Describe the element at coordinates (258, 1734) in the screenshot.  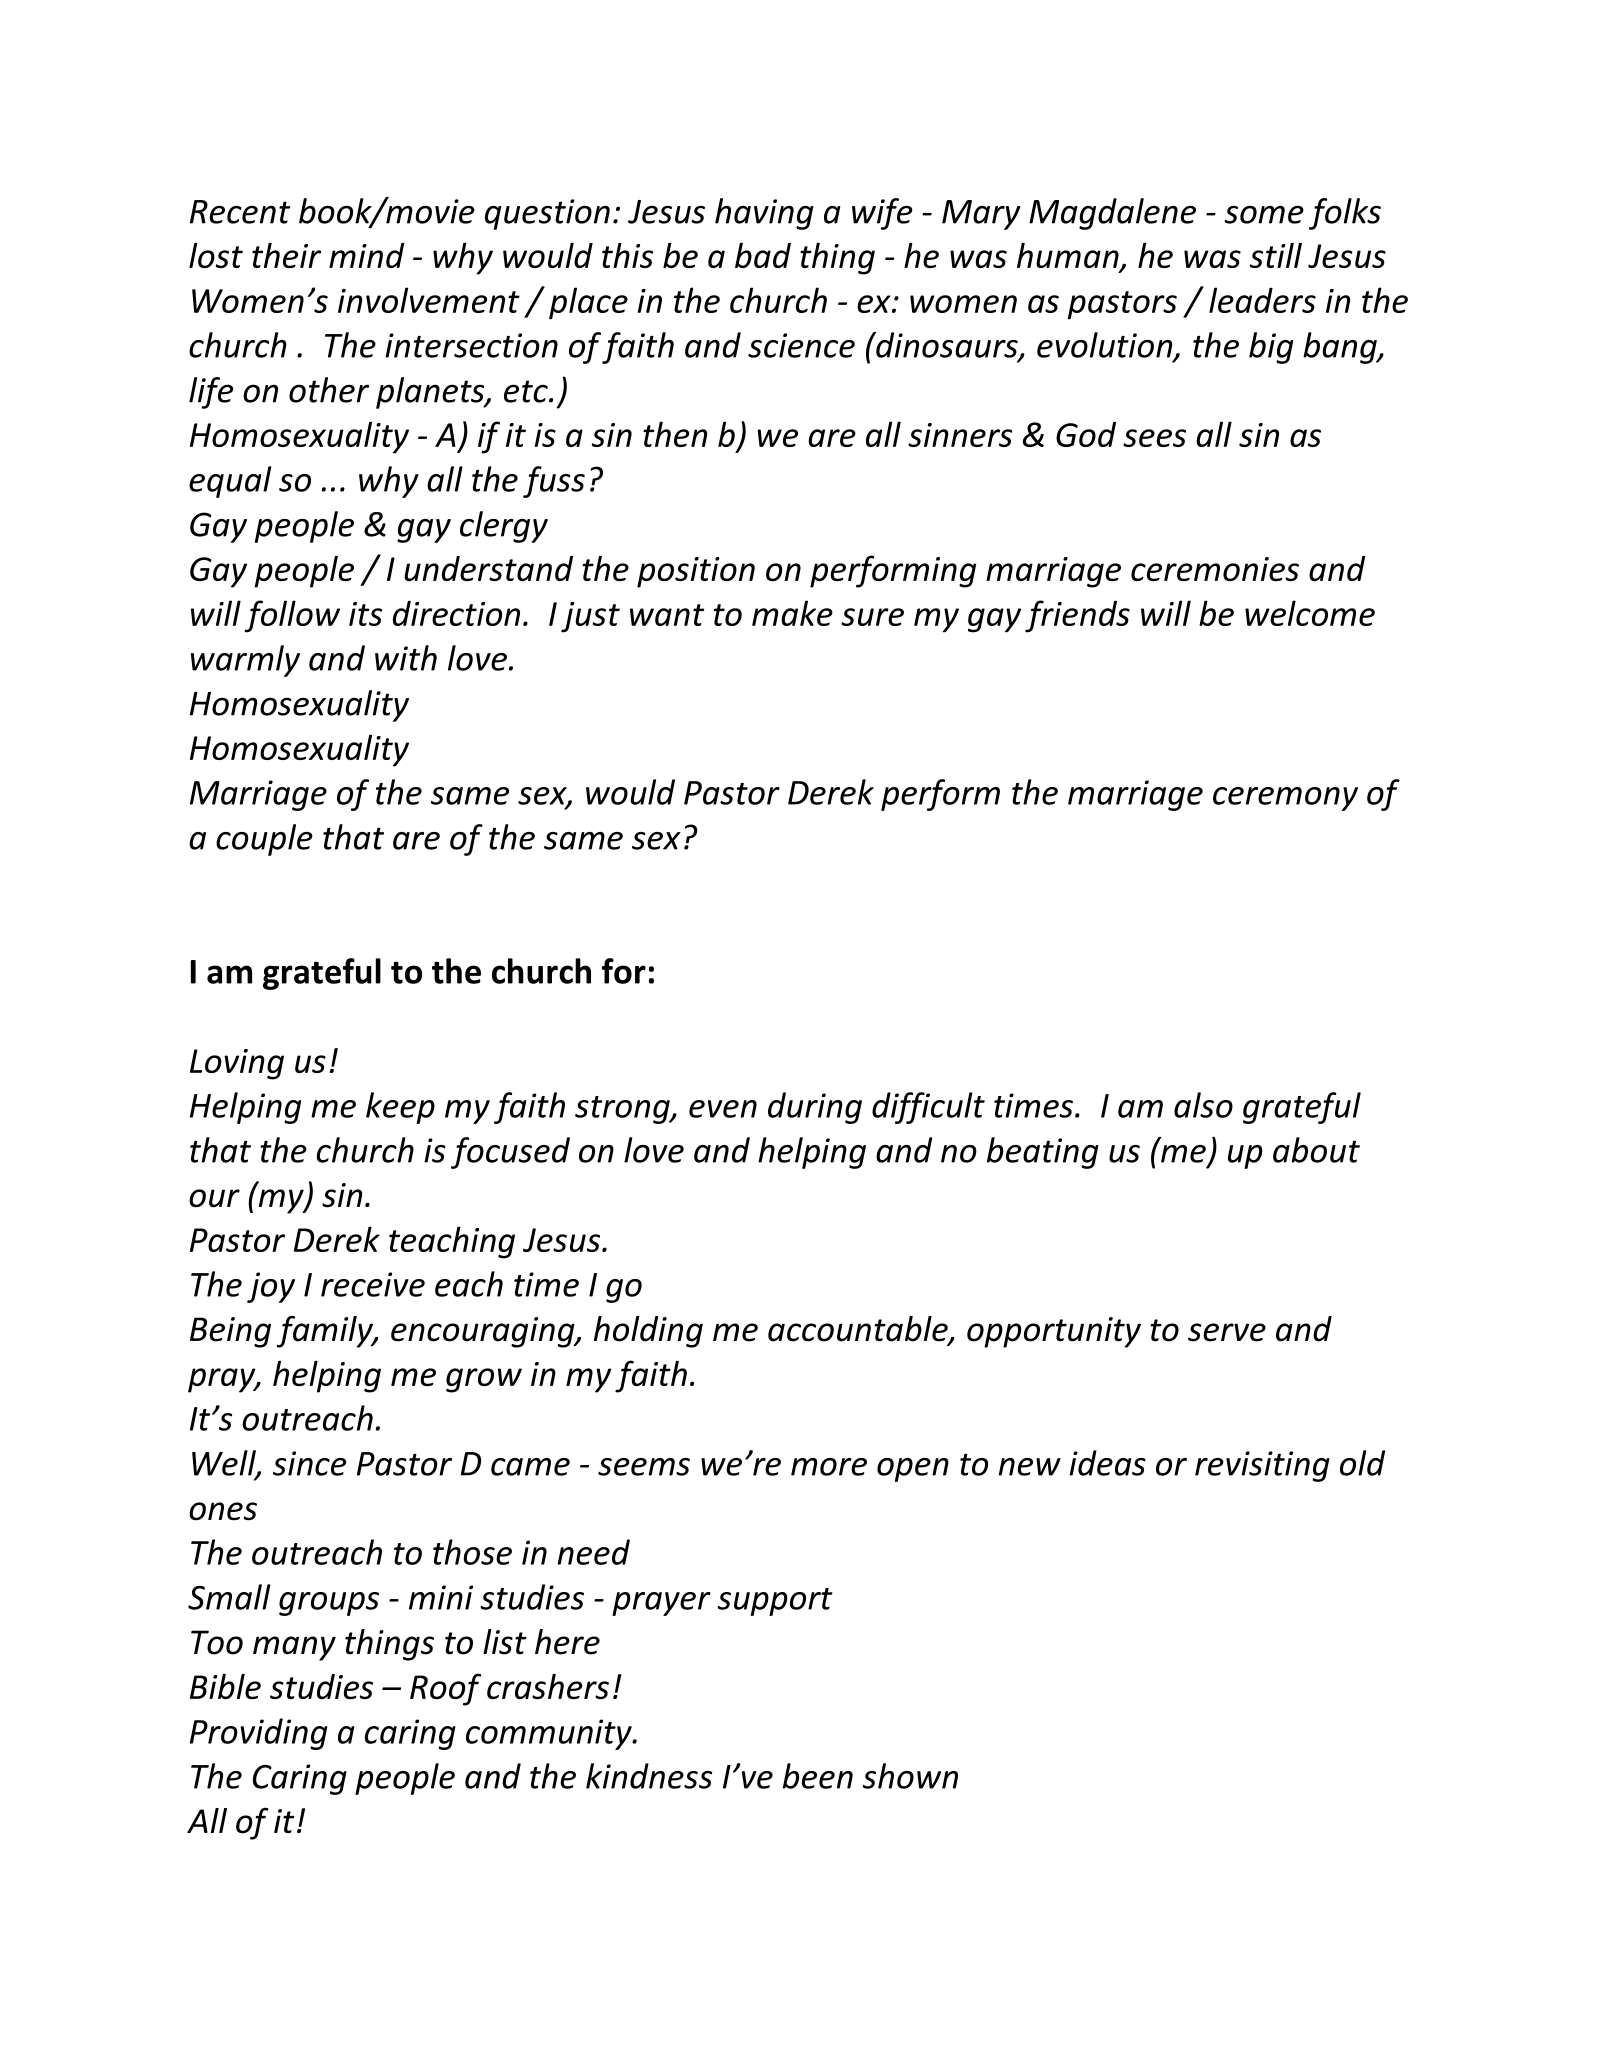
I see `Providing` at that location.
